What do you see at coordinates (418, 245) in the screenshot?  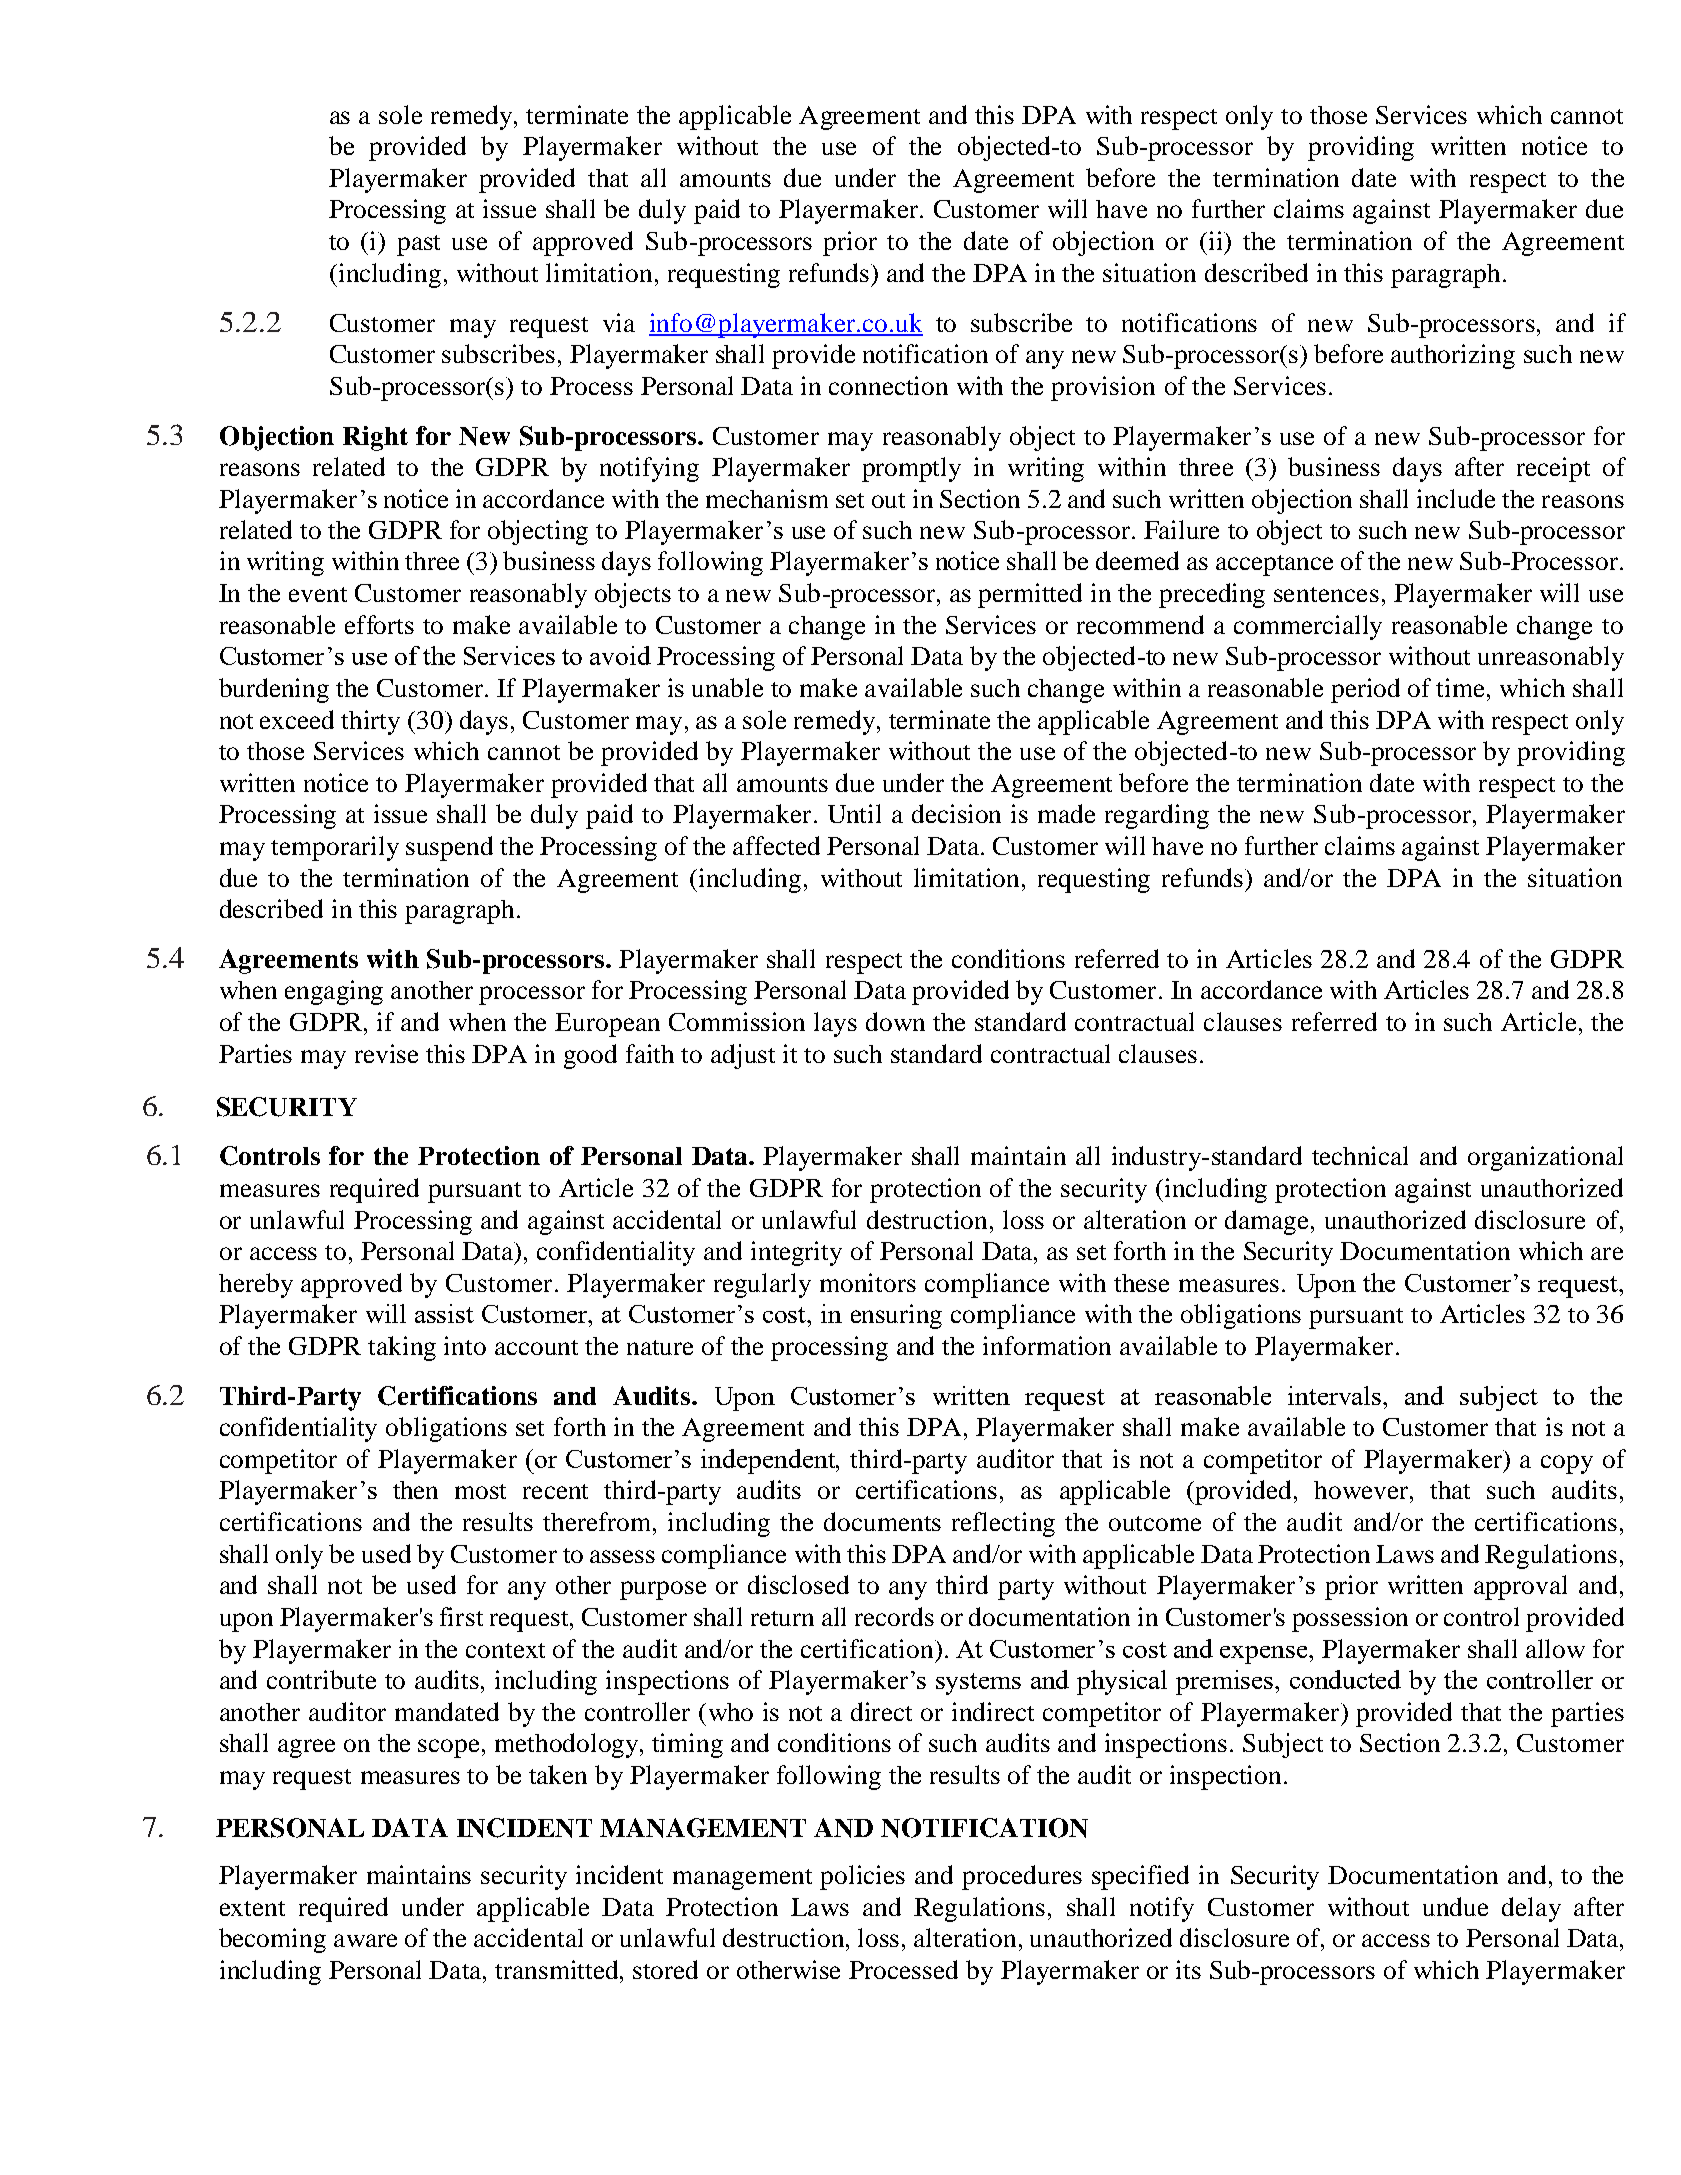 I see `past` at bounding box center [418, 245].
